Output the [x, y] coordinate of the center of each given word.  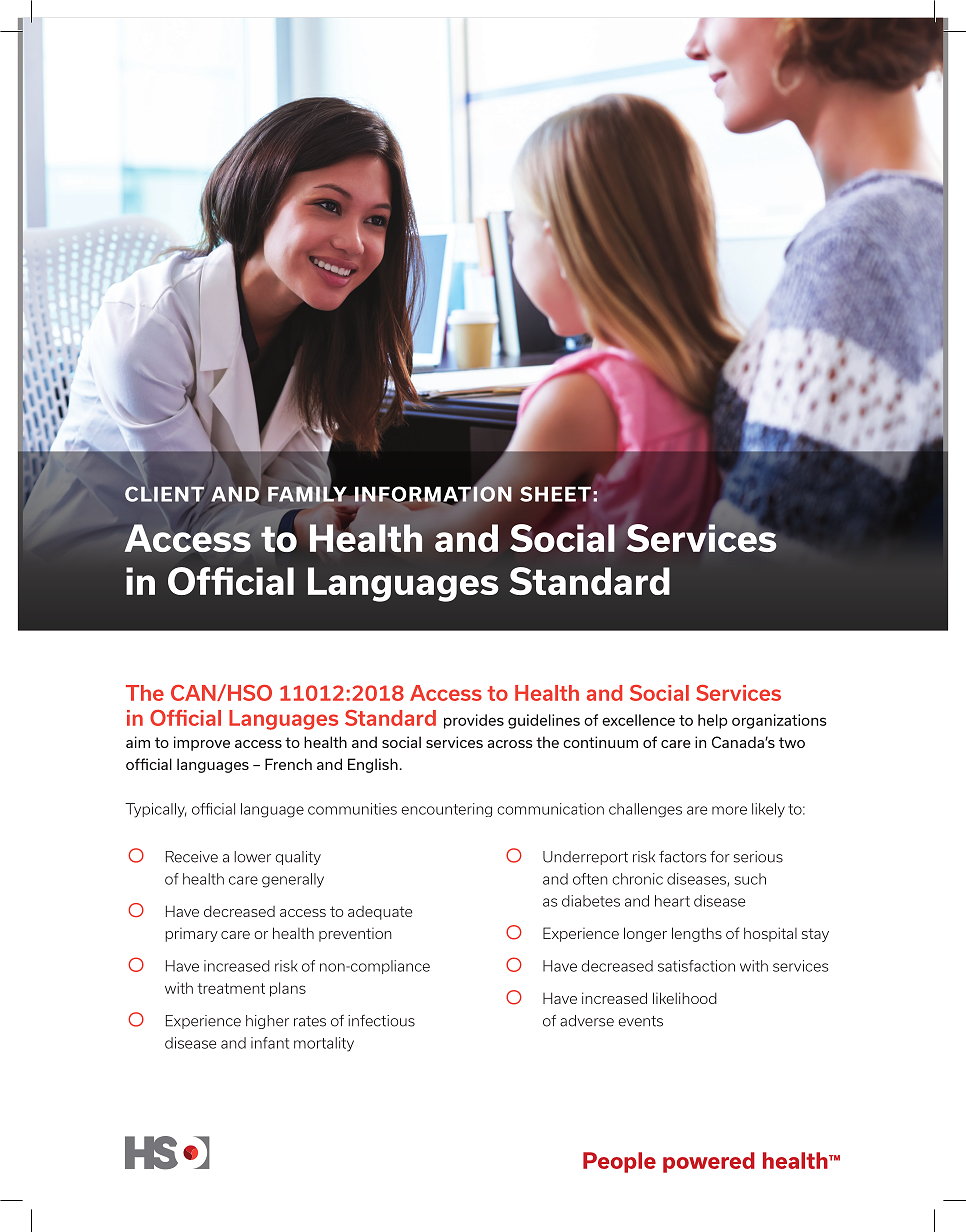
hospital [770, 934]
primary [191, 935]
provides [474, 721]
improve [202, 743]
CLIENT [164, 494]
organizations [779, 721]
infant [270, 1043]
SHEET [556, 494]
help [713, 721]
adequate [380, 913]
